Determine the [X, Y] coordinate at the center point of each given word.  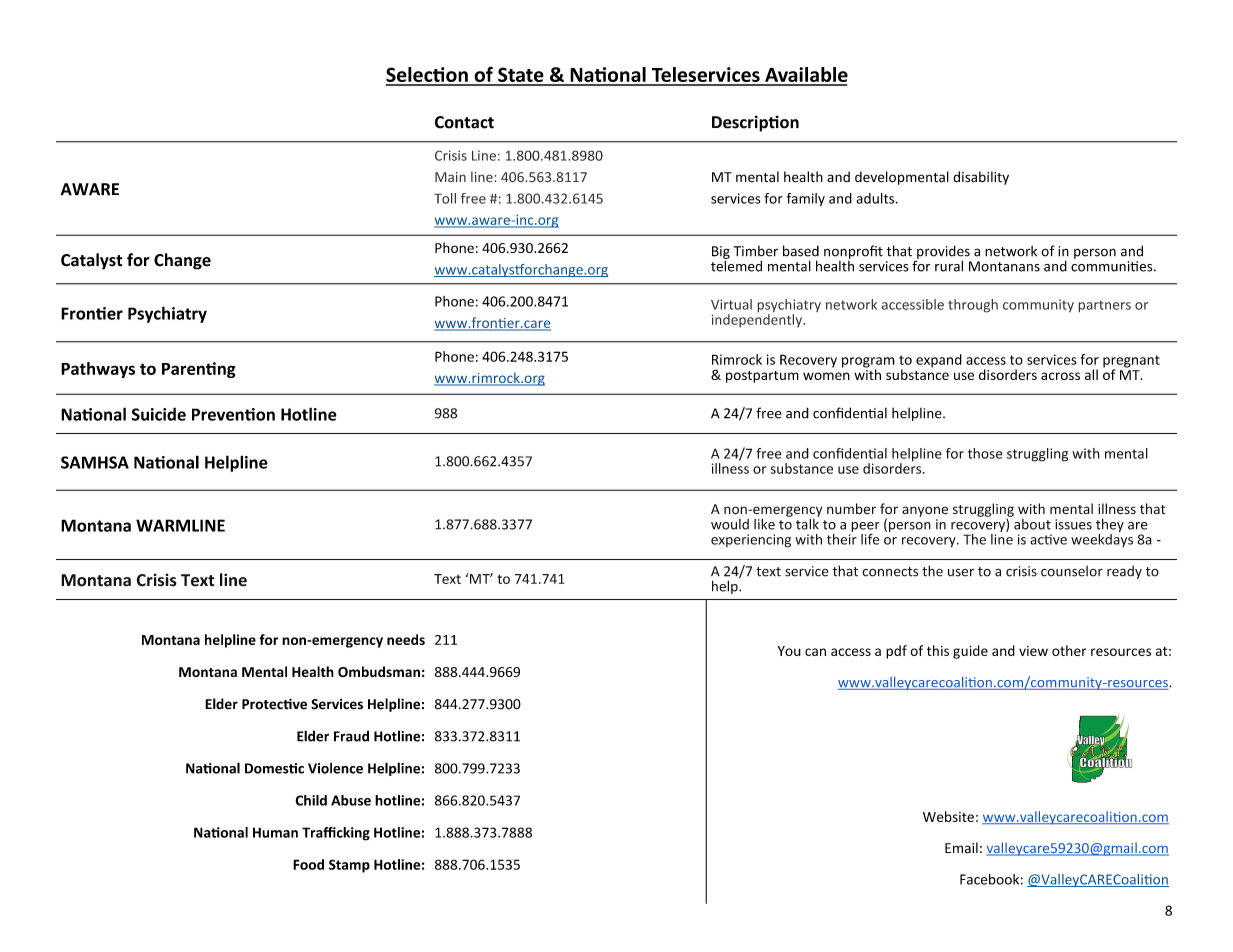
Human [275, 832]
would [730, 524]
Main [450, 177]
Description [755, 123]
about [1031, 523]
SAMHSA [95, 462]
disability [981, 178]
